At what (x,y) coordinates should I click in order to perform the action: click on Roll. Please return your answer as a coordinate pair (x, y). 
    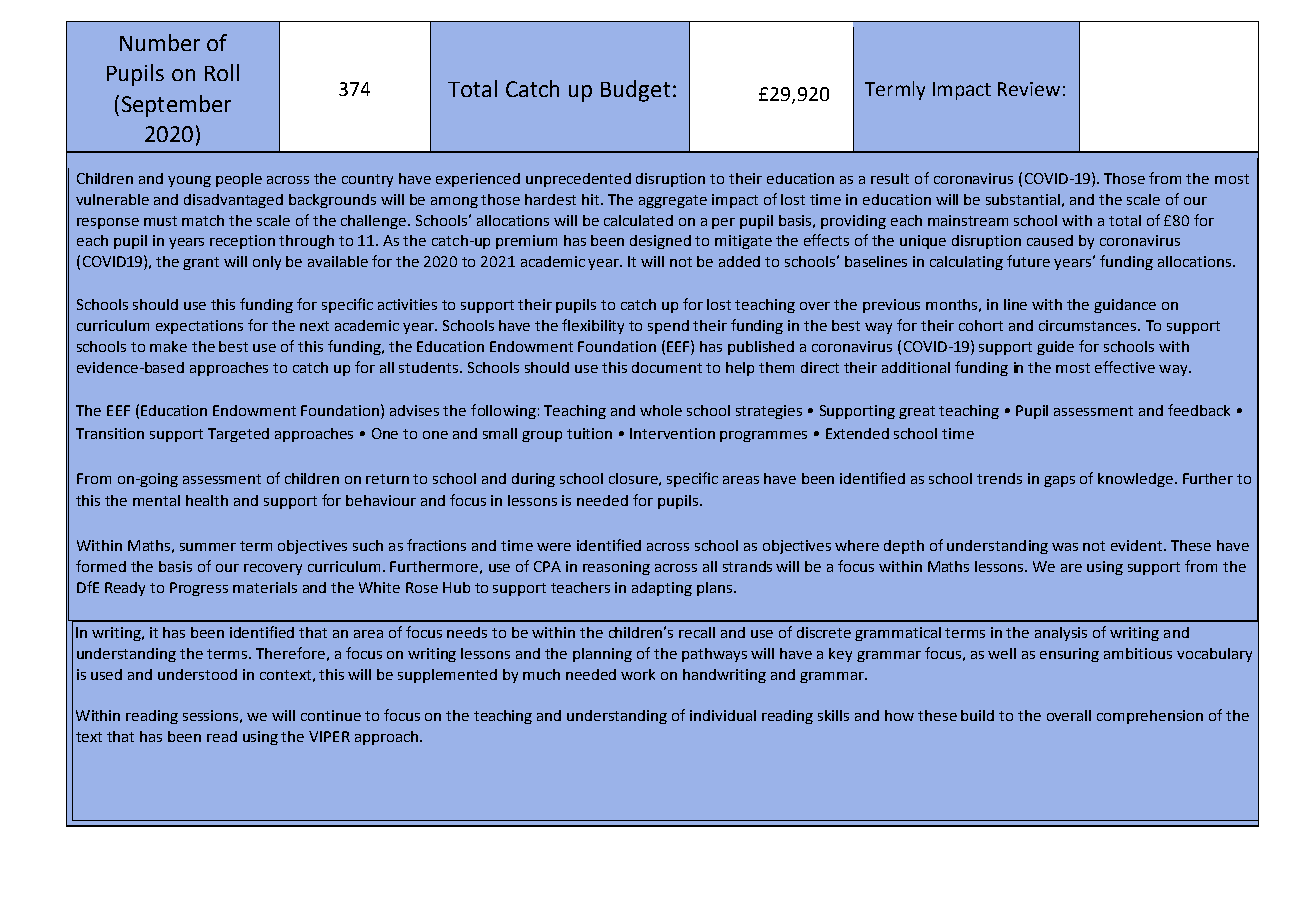
    Looking at the image, I should click on (222, 72).
